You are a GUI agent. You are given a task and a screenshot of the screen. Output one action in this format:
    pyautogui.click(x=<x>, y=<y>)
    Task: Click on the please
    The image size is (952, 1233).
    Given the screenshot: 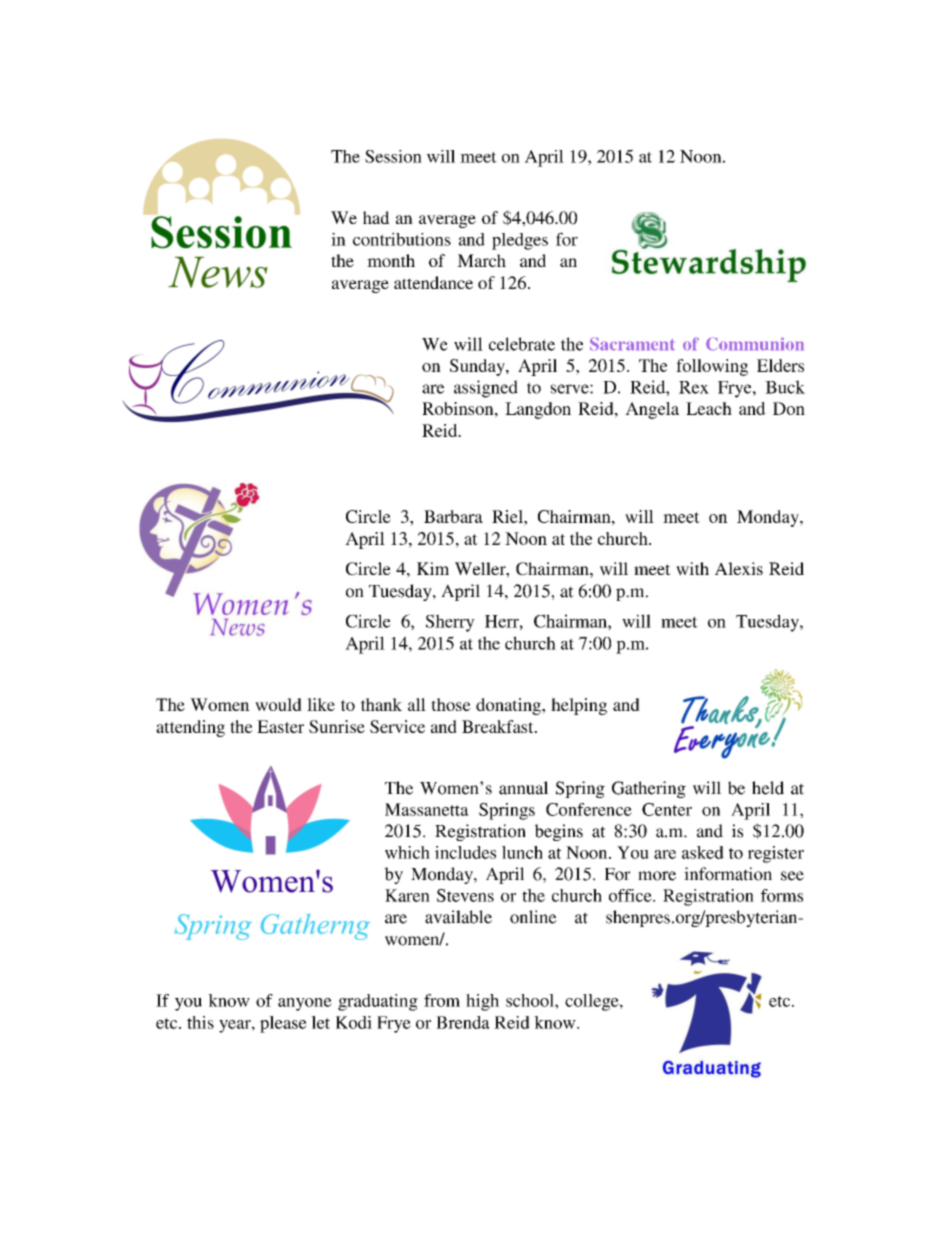 What is the action you would take?
    pyautogui.click(x=283, y=1024)
